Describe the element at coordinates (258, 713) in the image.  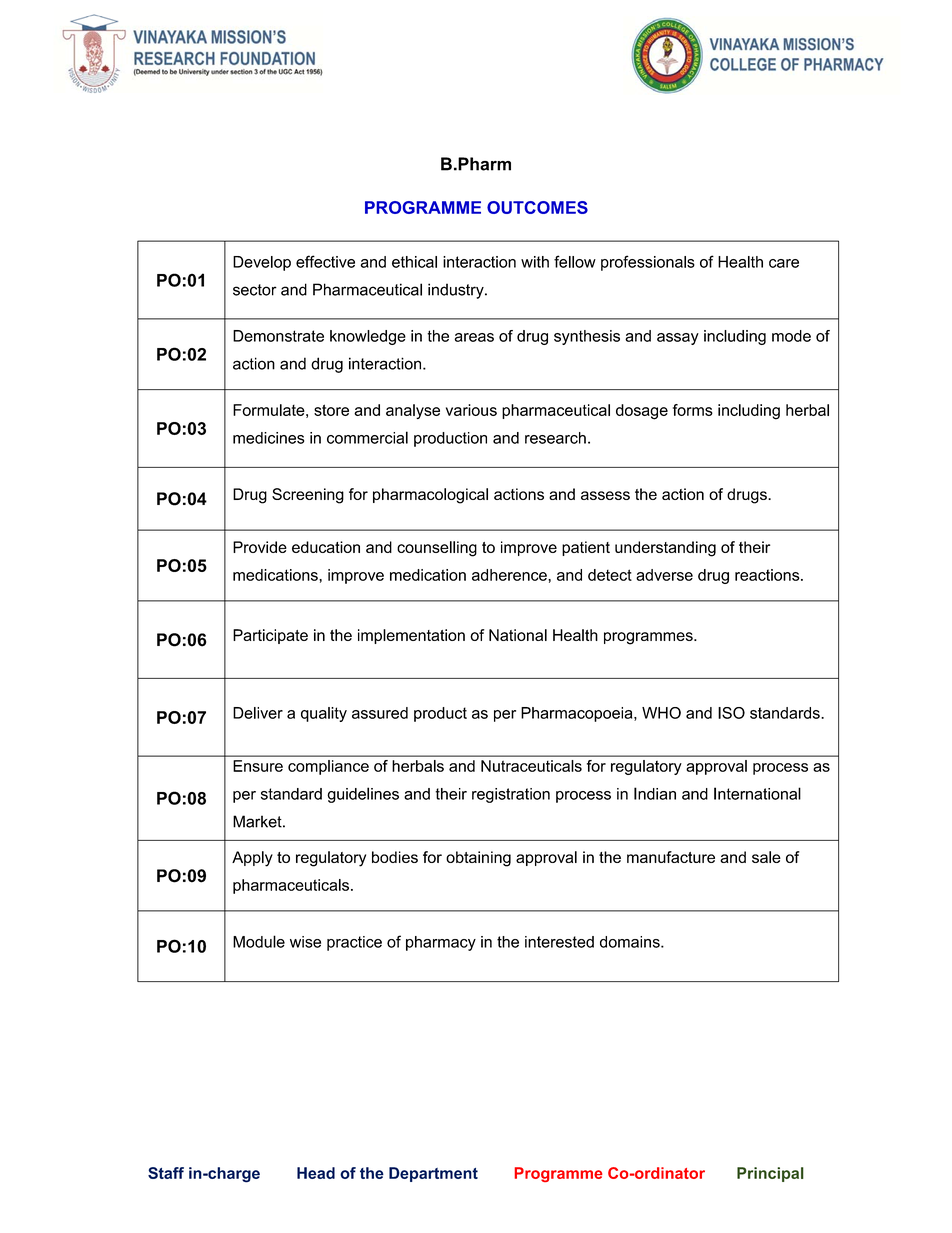
I see `Deliver` at that location.
